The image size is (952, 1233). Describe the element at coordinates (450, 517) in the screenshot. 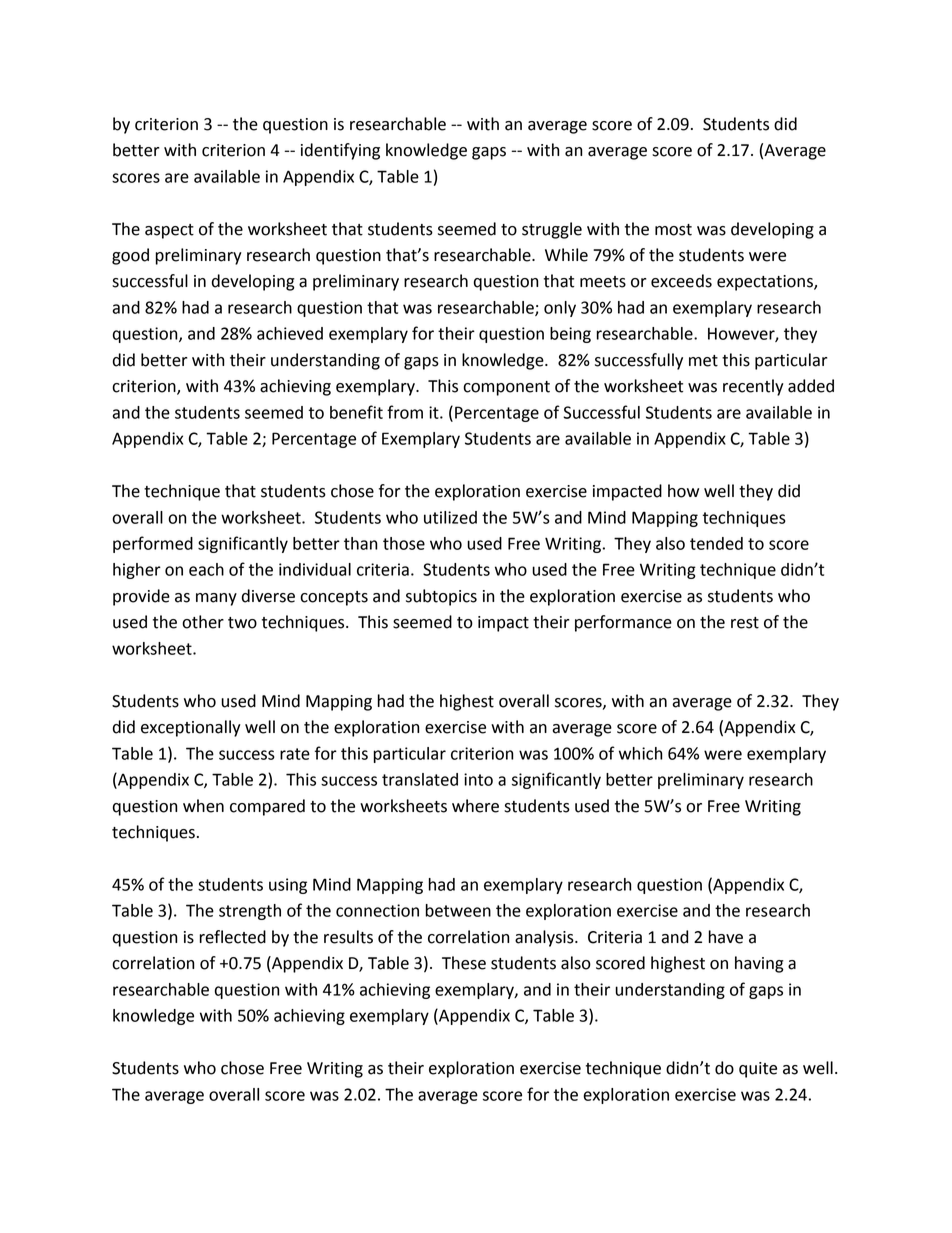

I see `utilized` at that location.
